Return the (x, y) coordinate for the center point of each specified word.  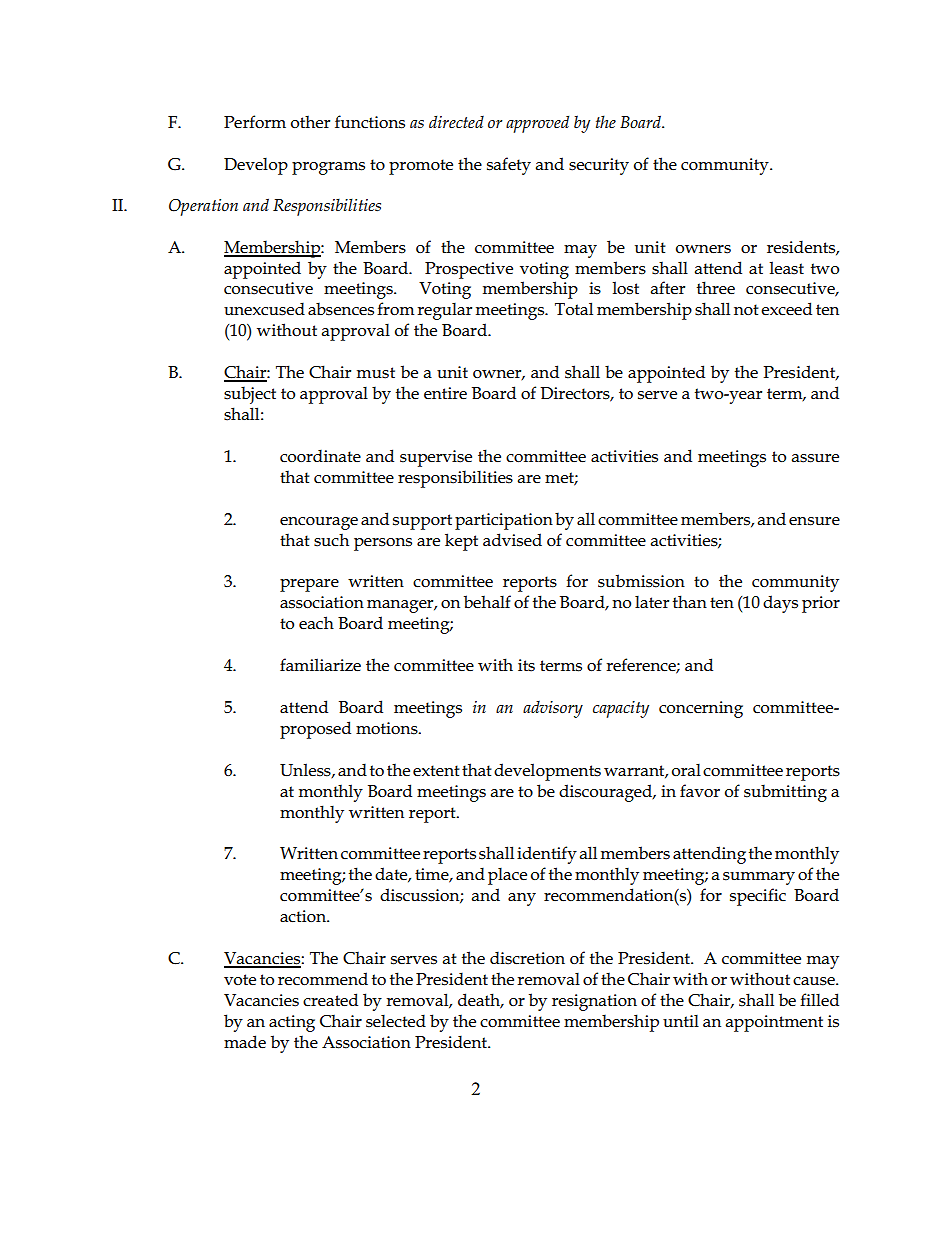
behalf (487, 602)
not (746, 310)
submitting (785, 793)
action (304, 916)
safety (509, 166)
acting (292, 1023)
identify (547, 855)
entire (445, 393)
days (780, 604)
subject (250, 395)
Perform (255, 122)
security (599, 166)
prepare (309, 585)
